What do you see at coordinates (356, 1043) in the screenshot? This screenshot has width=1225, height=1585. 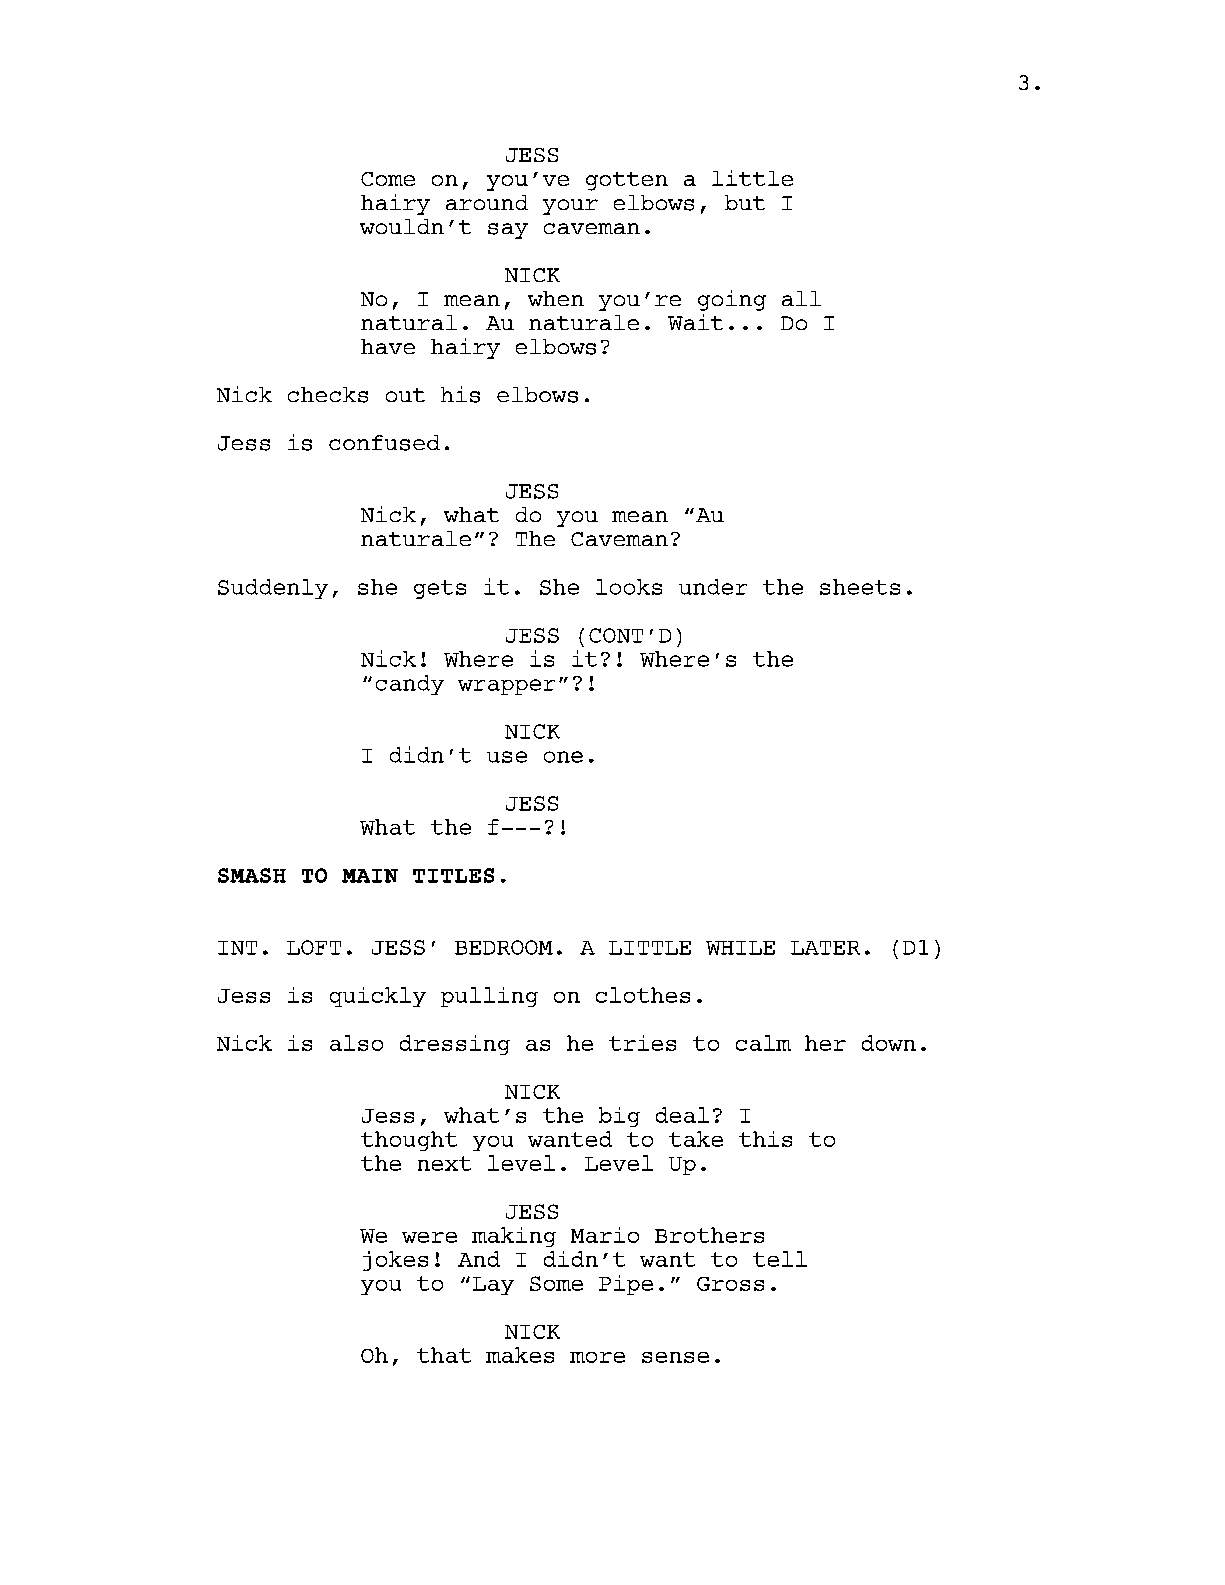 I see `also` at bounding box center [356, 1043].
